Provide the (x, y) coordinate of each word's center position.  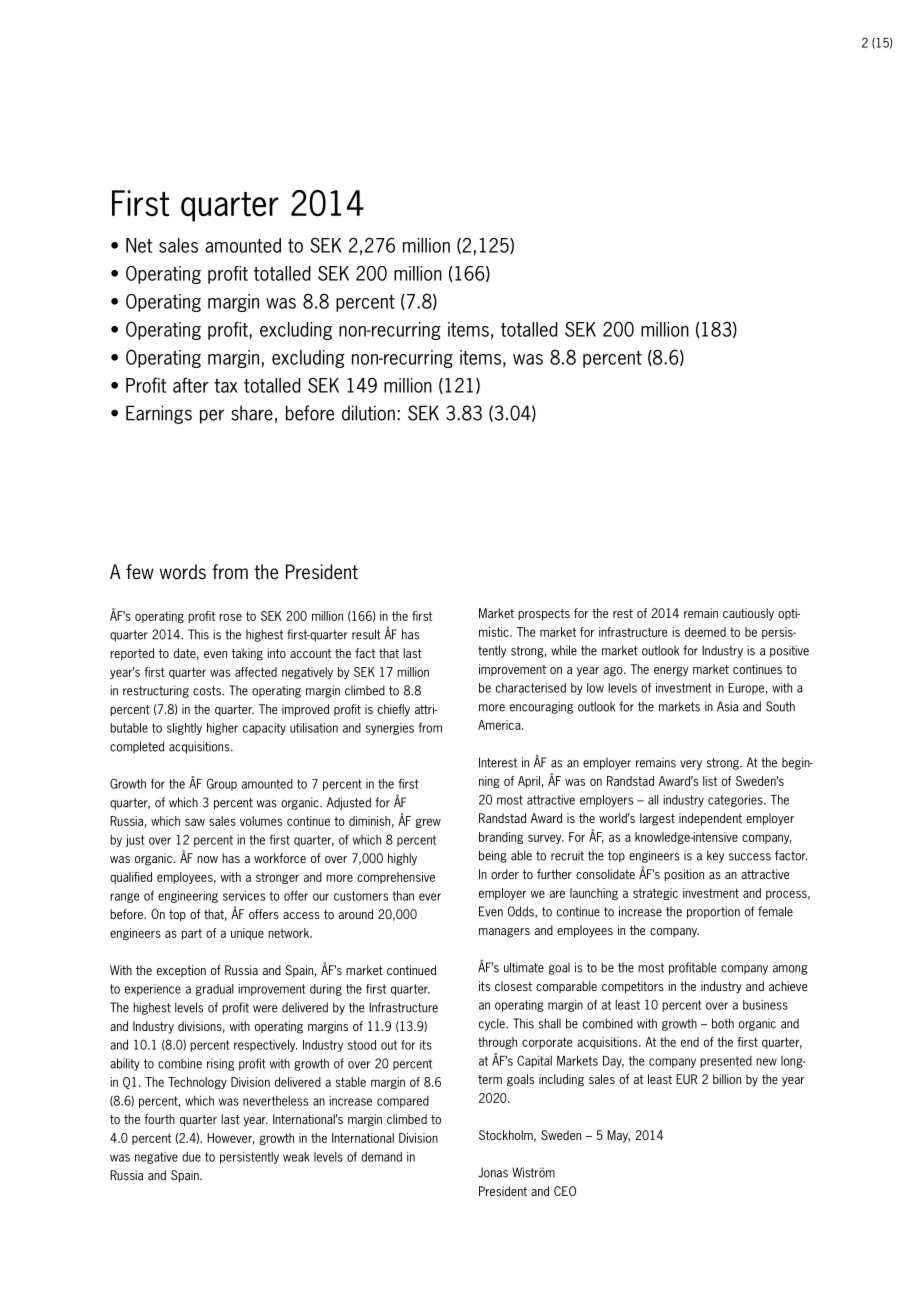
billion (727, 1079)
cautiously (748, 614)
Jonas (493, 1172)
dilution (368, 413)
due (191, 1157)
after (191, 385)
